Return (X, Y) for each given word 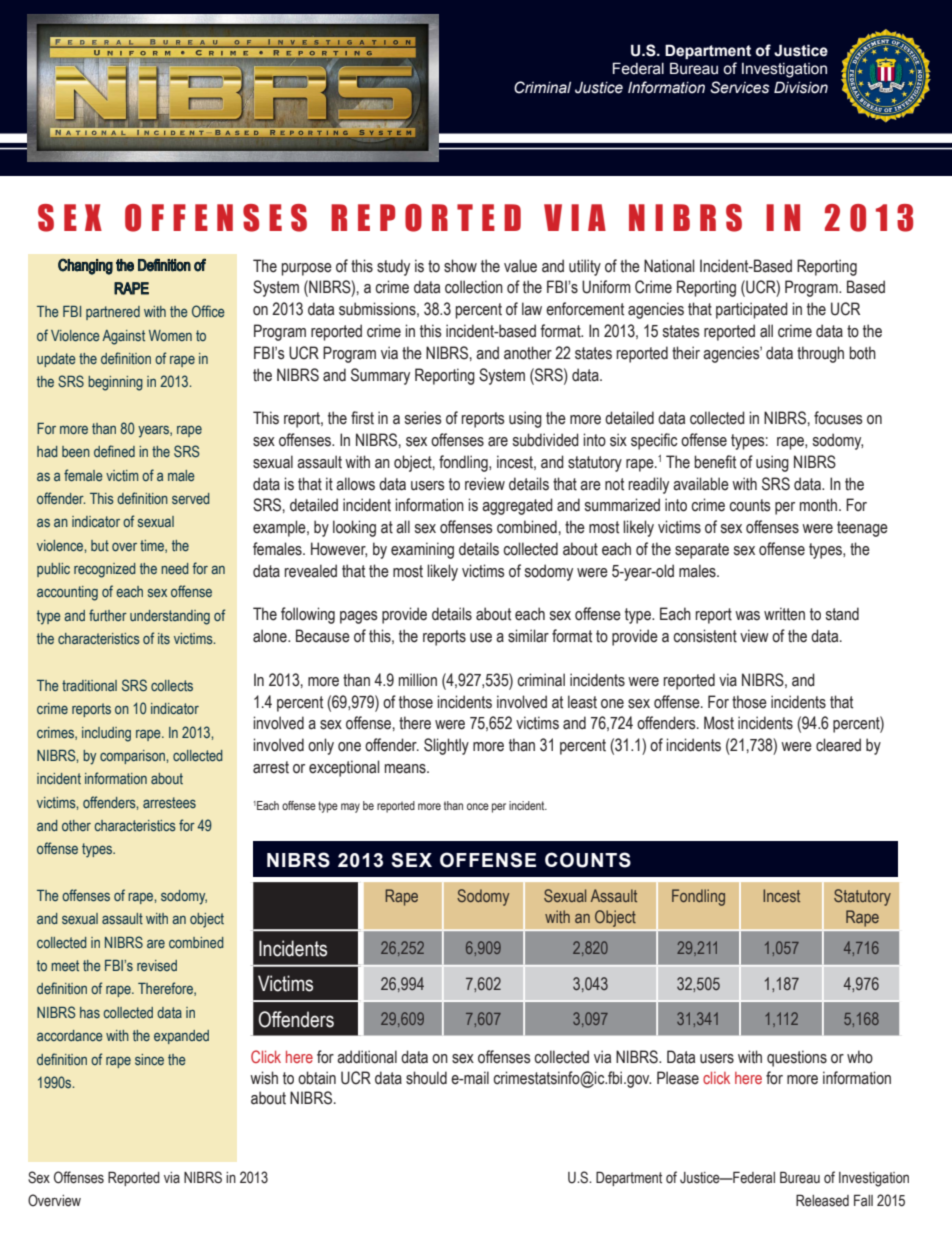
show (460, 266)
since (149, 1059)
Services (739, 87)
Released (822, 1200)
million (418, 680)
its (164, 638)
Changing (85, 266)
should (426, 1078)
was (747, 616)
